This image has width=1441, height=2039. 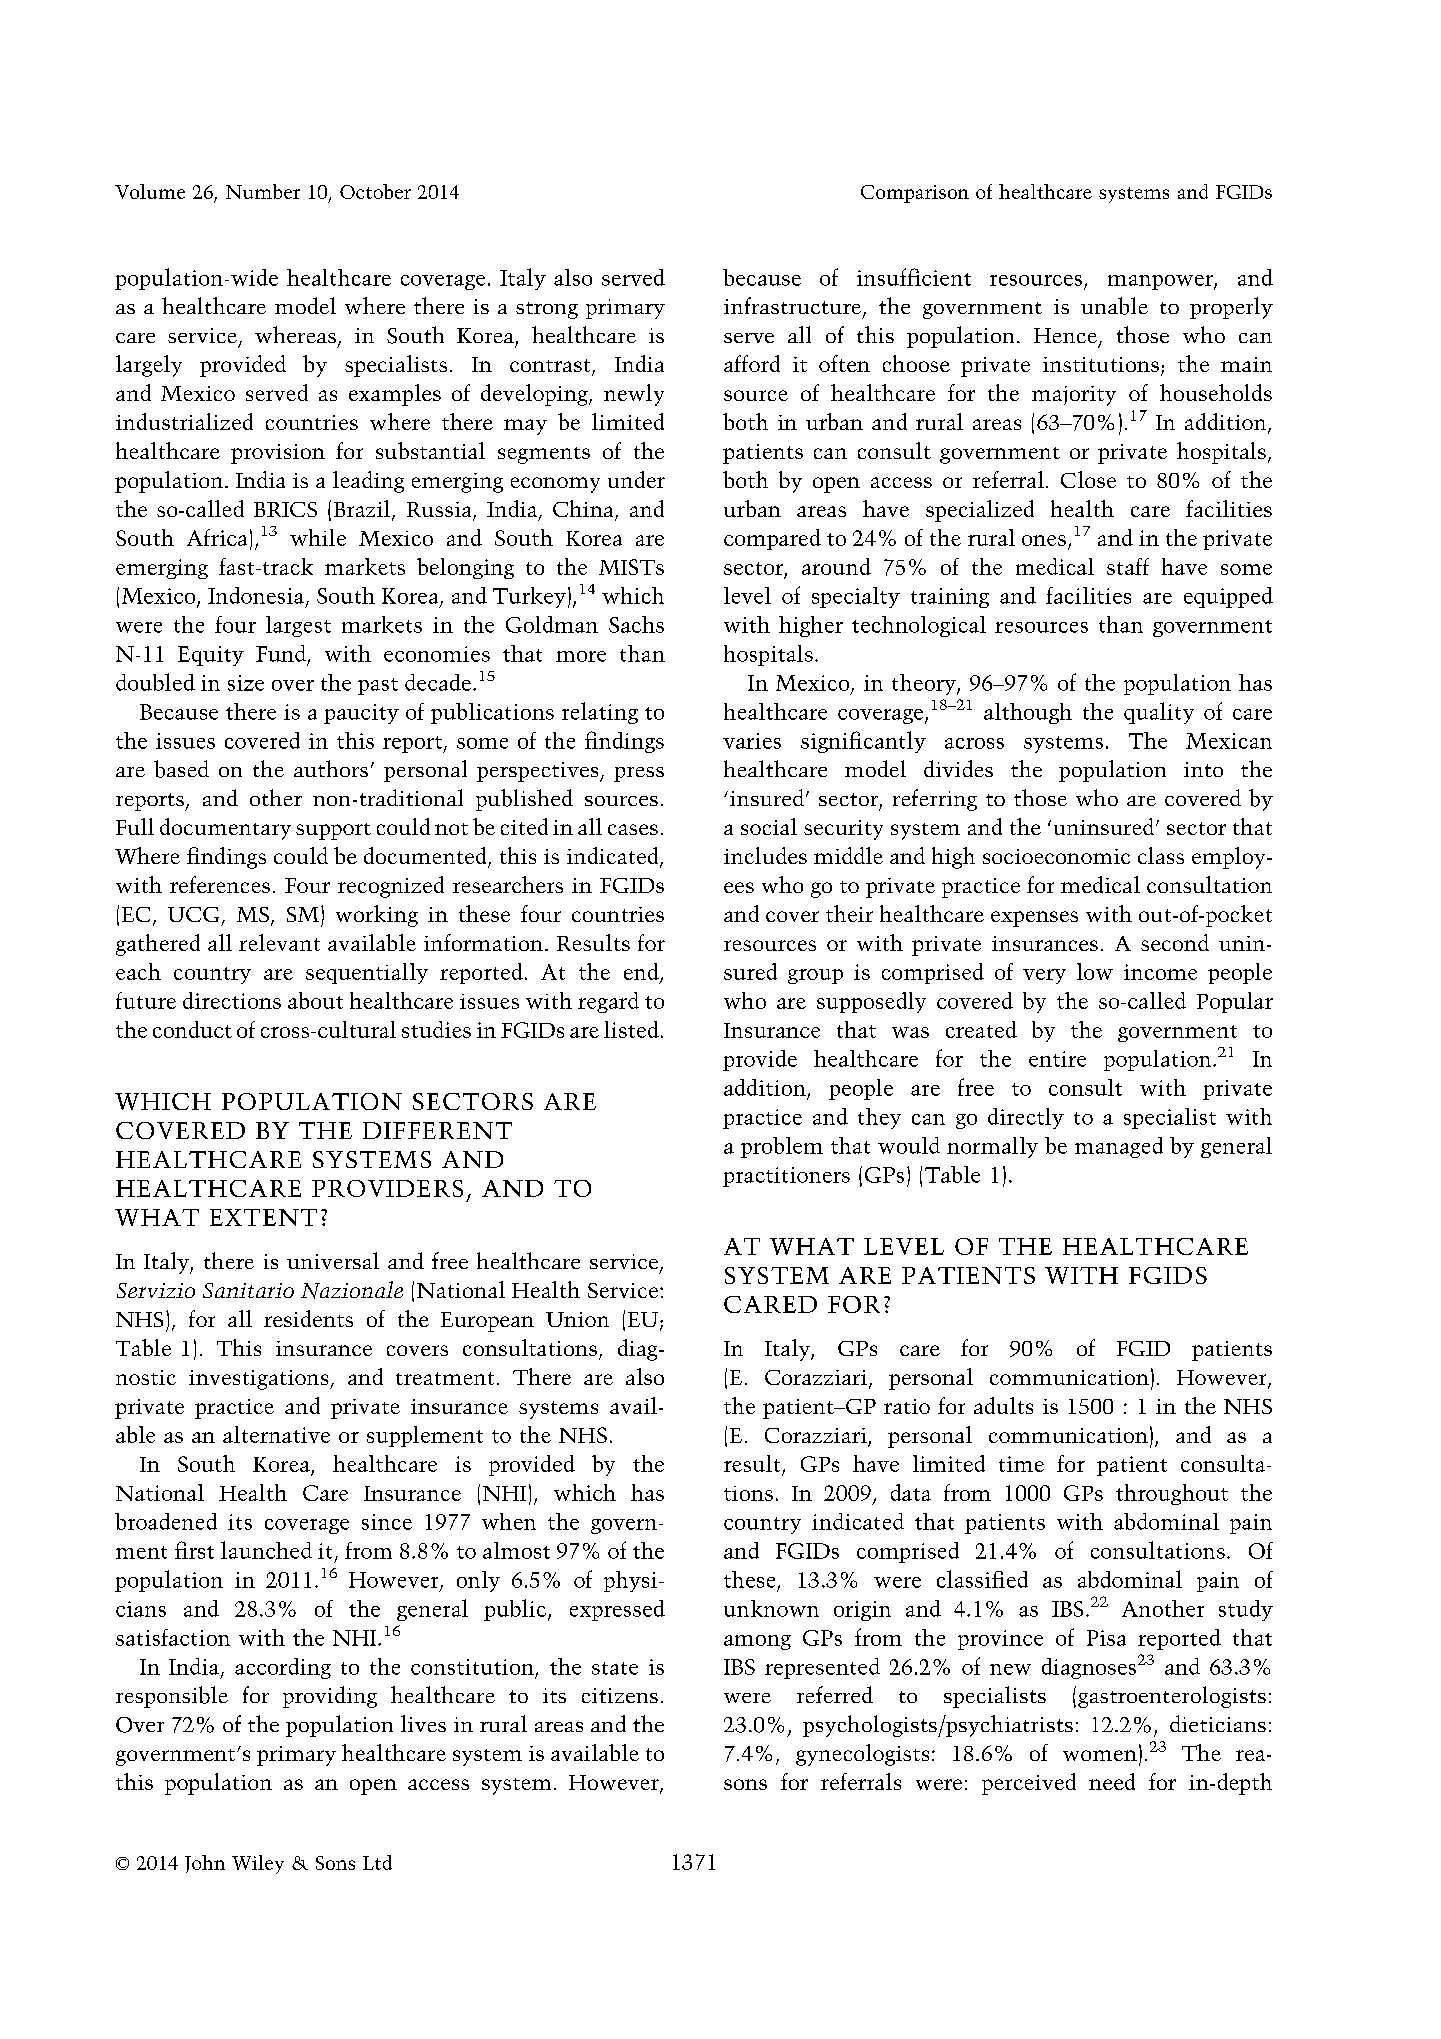 What do you see at coordinates (1161, 282) in the image?
I see `manpower` at bounding box center [1161, 282].
